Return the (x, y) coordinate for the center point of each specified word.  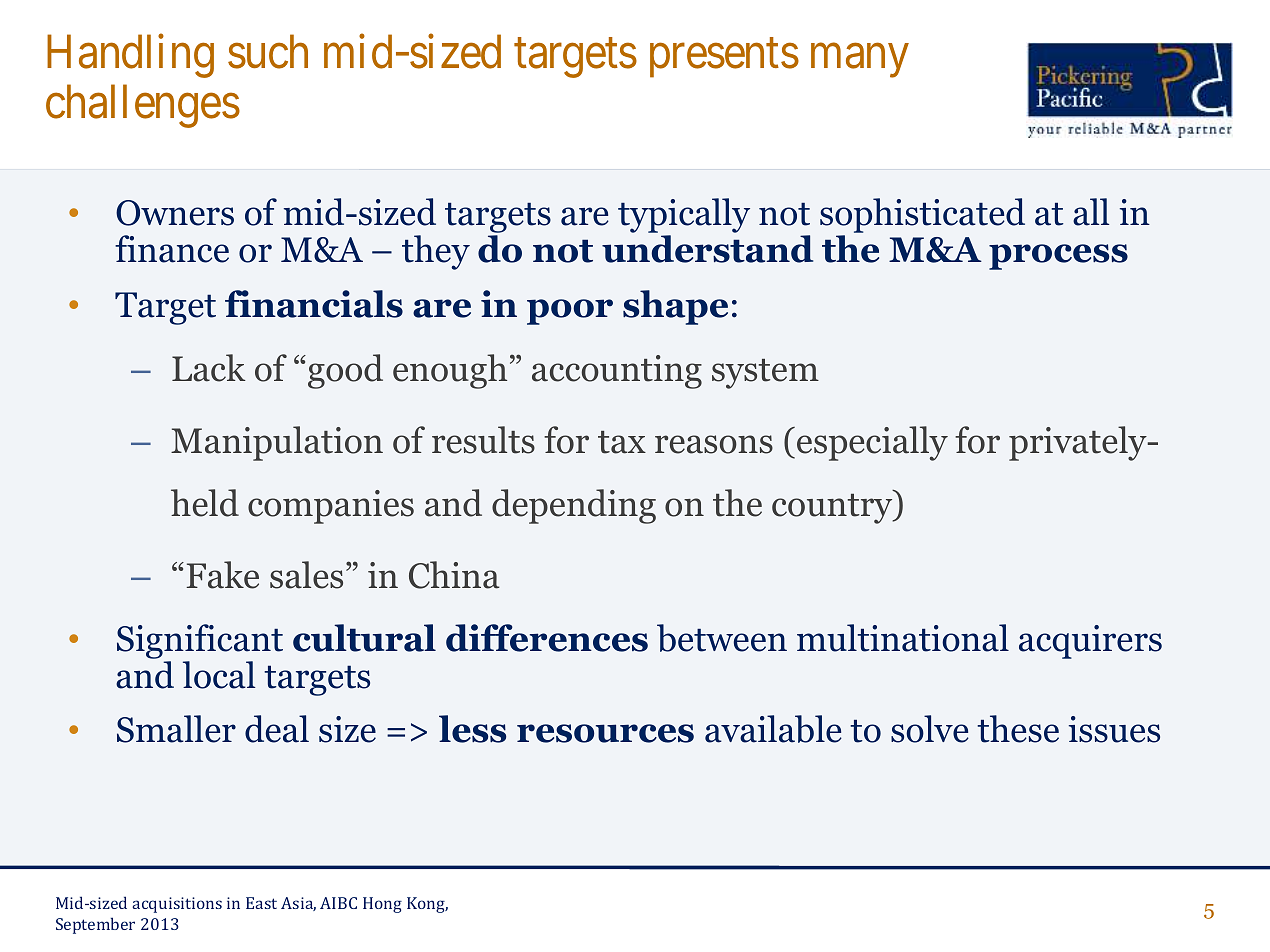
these (1018, 729)
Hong (382, 905)
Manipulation (277, 443)
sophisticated (922, 217)
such (268, 52)
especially (872, 443)
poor (570, 312)
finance (172, 249)
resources (605, 733)
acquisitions (177, 905)
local (219, 675)
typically (684, 217)
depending (574, 506)
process (1058, 257)
